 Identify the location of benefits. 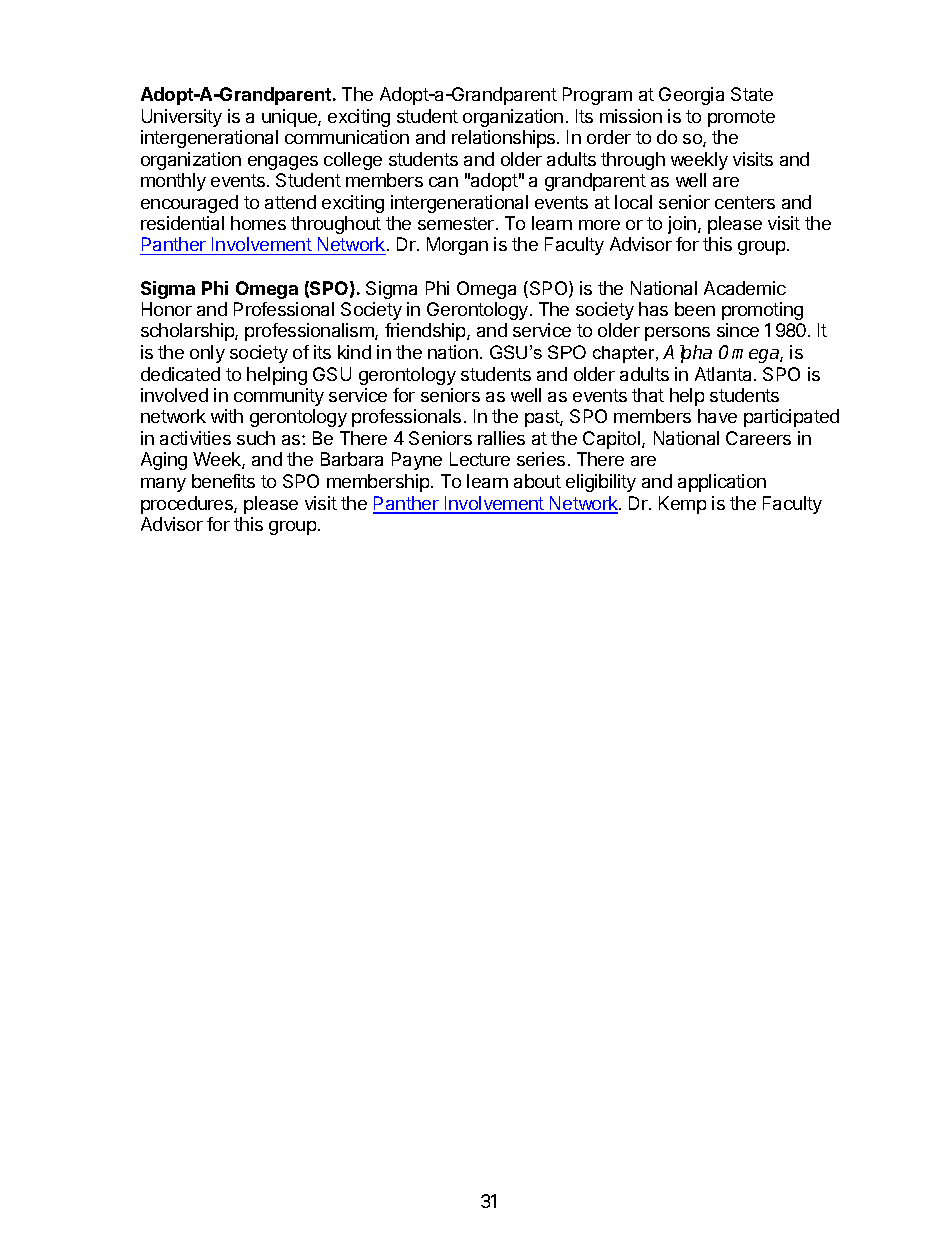
(223, 481).
